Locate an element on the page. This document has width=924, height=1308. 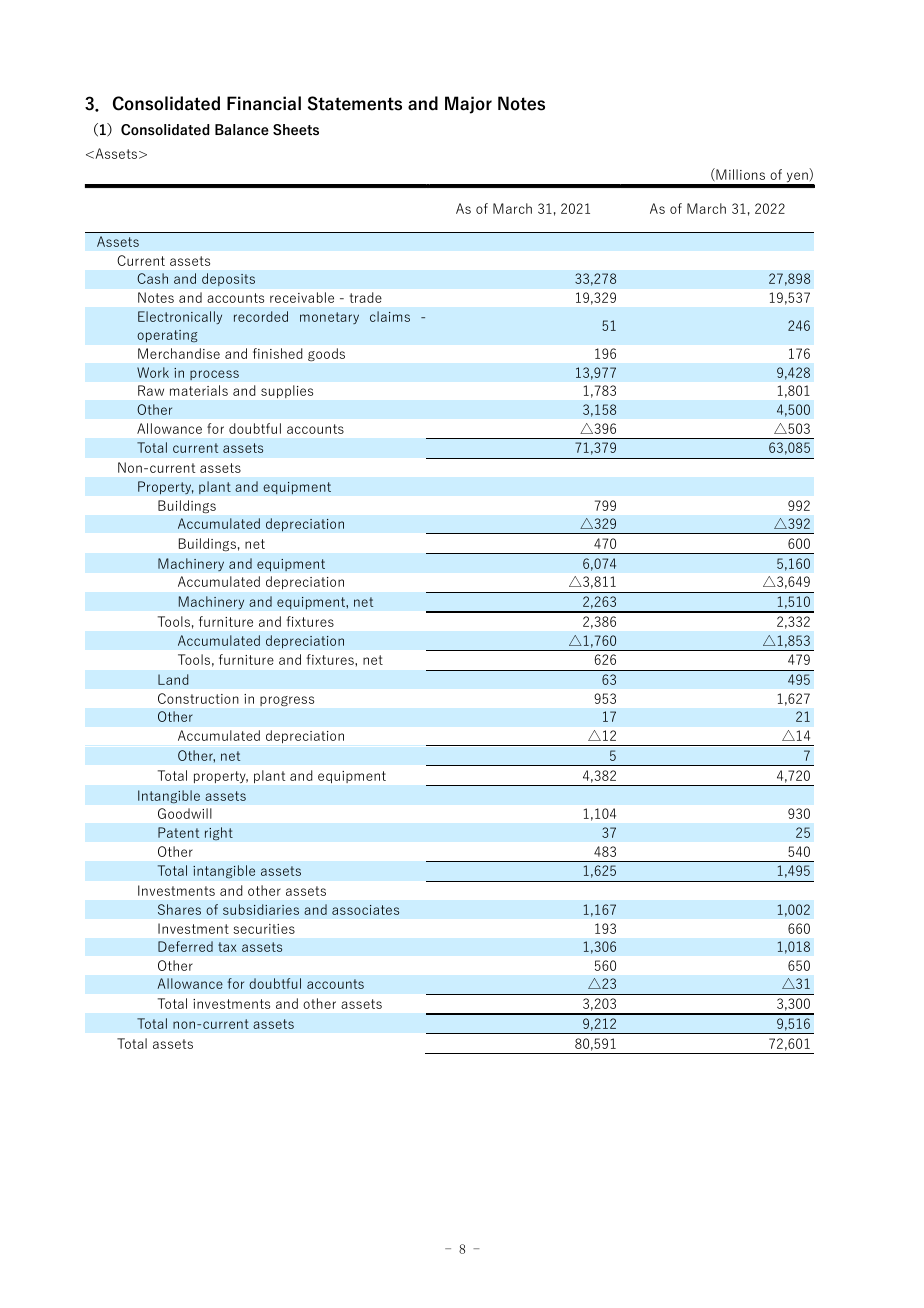
Balance is located at coordinates (242, 129).
